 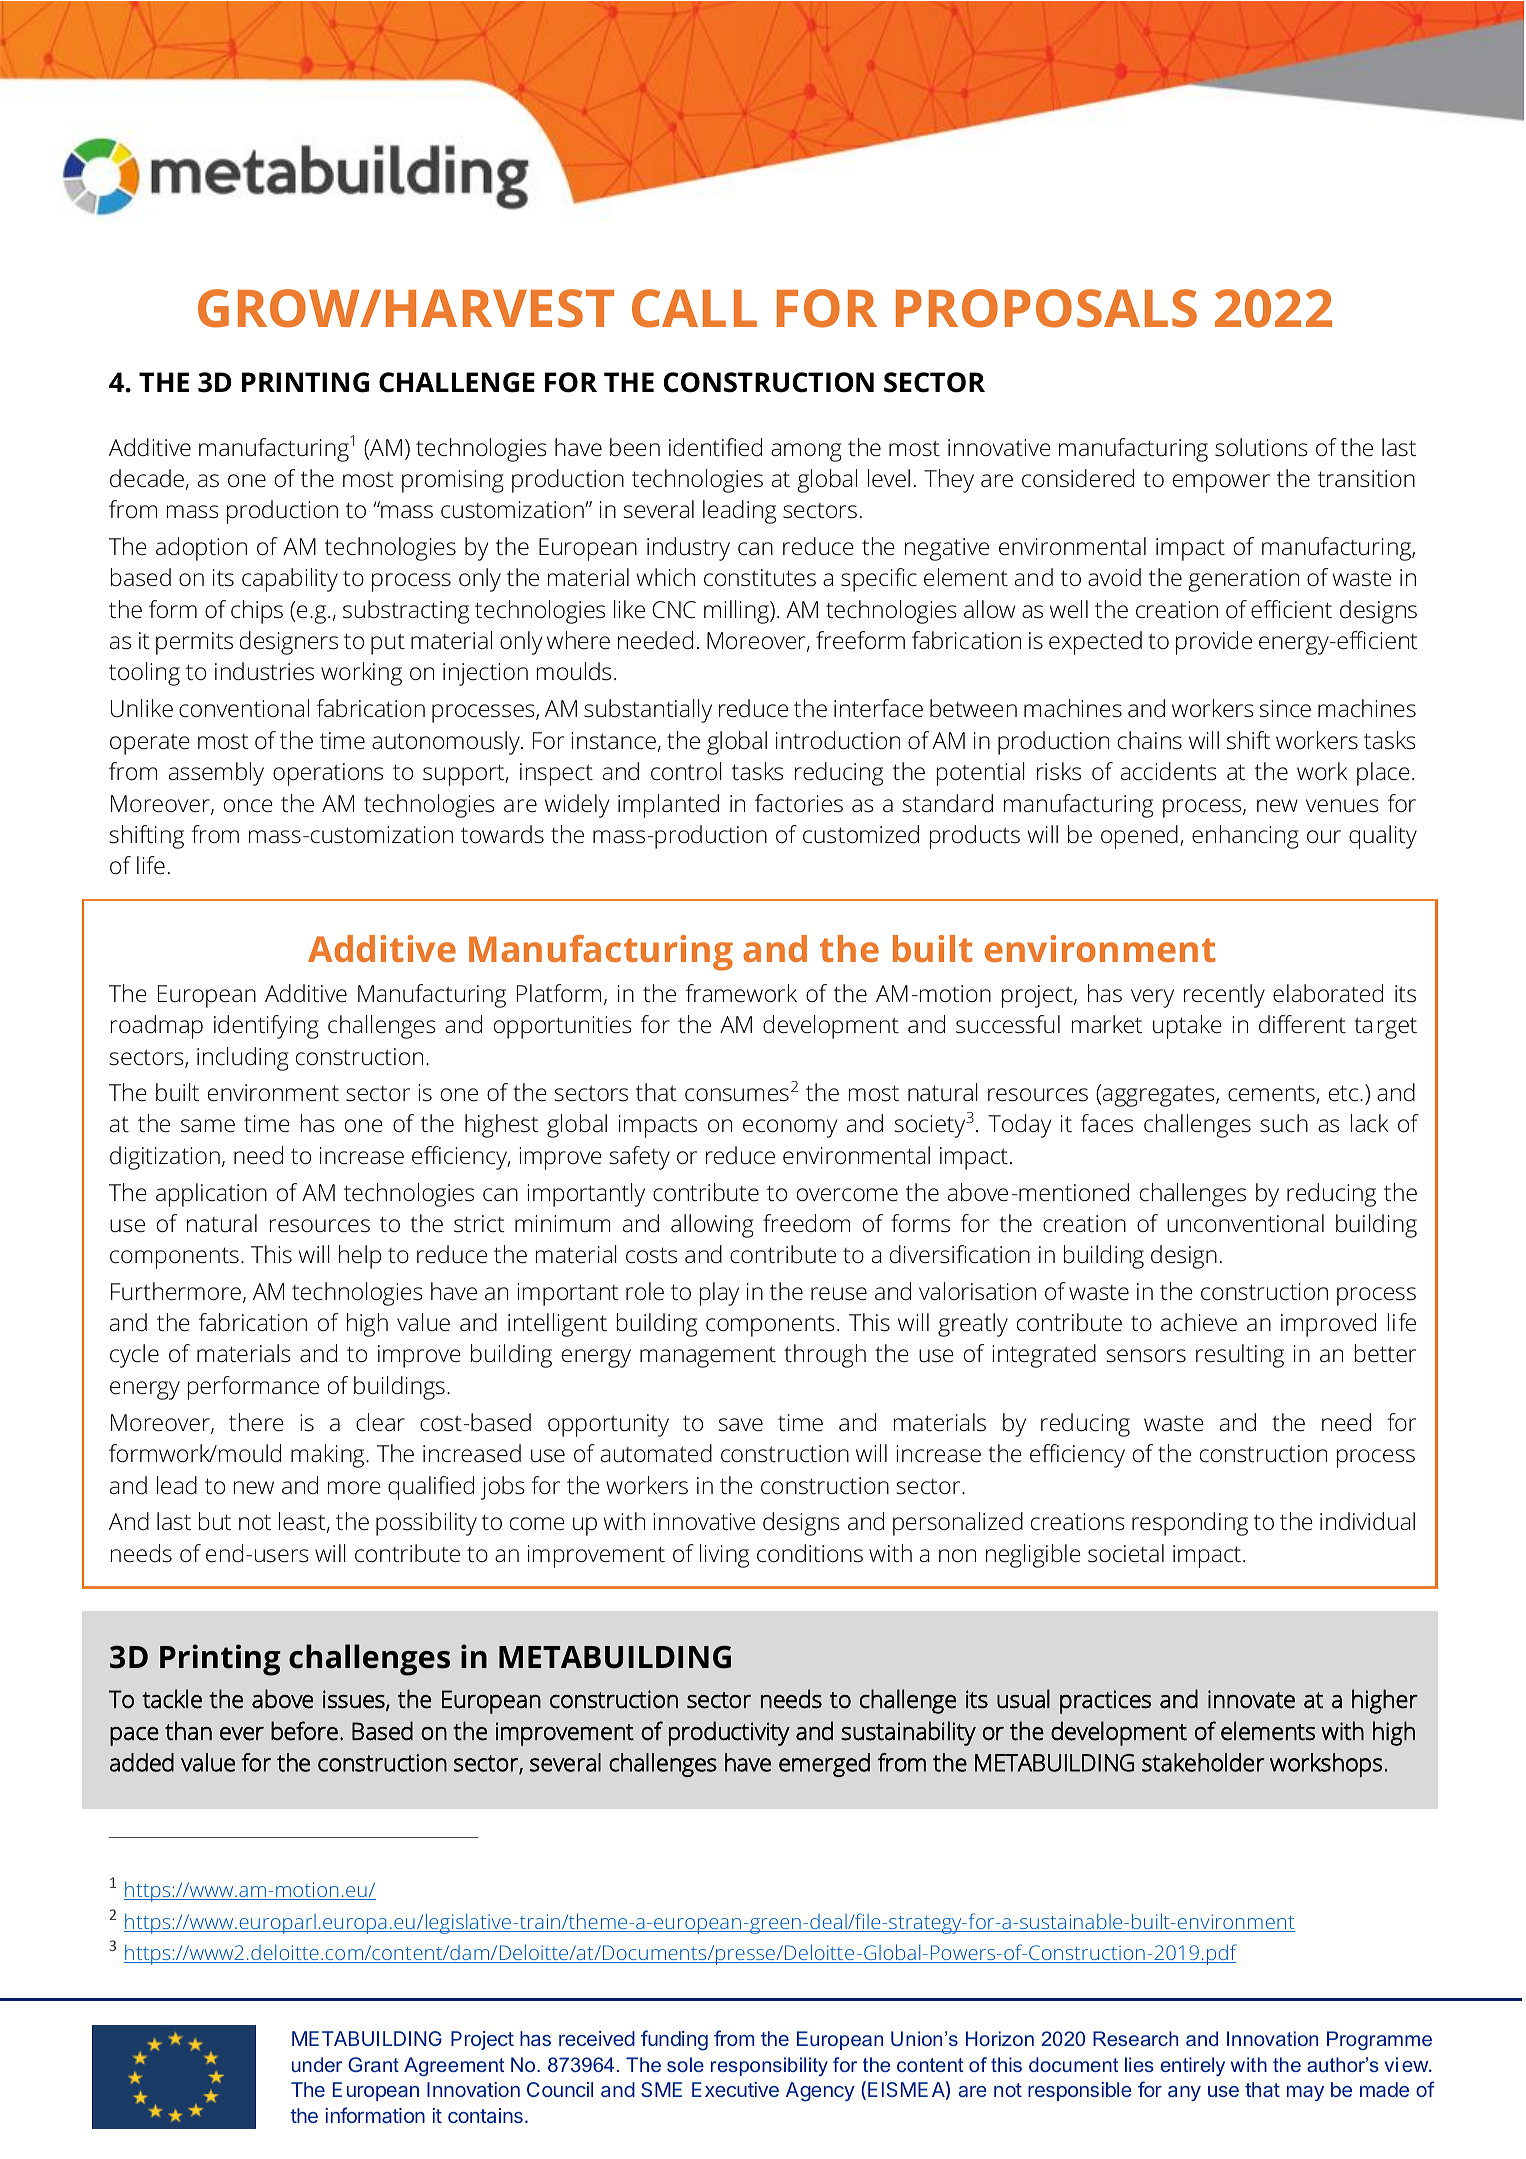 I want to click on decade, so click(x=147, y=478).
